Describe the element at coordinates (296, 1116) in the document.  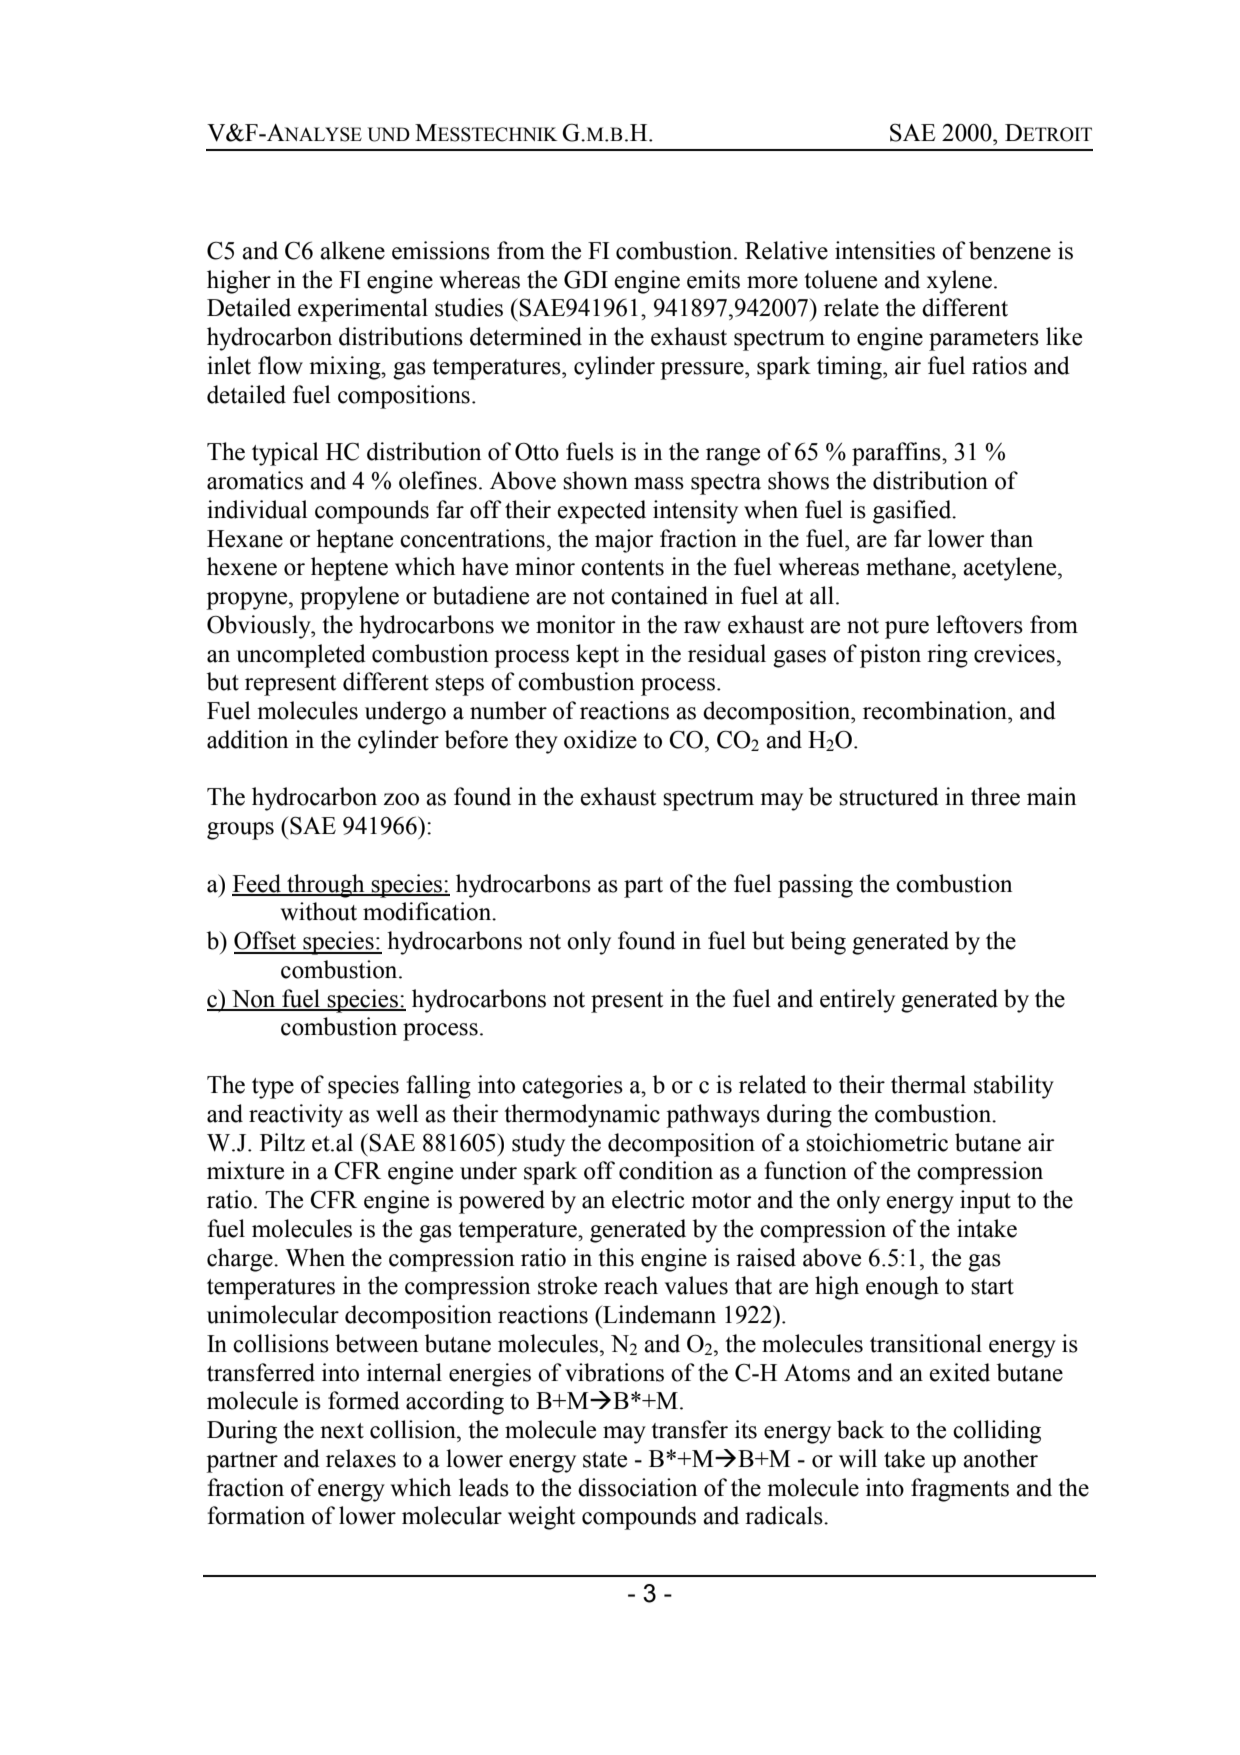
I see `reactivity` at that location.
